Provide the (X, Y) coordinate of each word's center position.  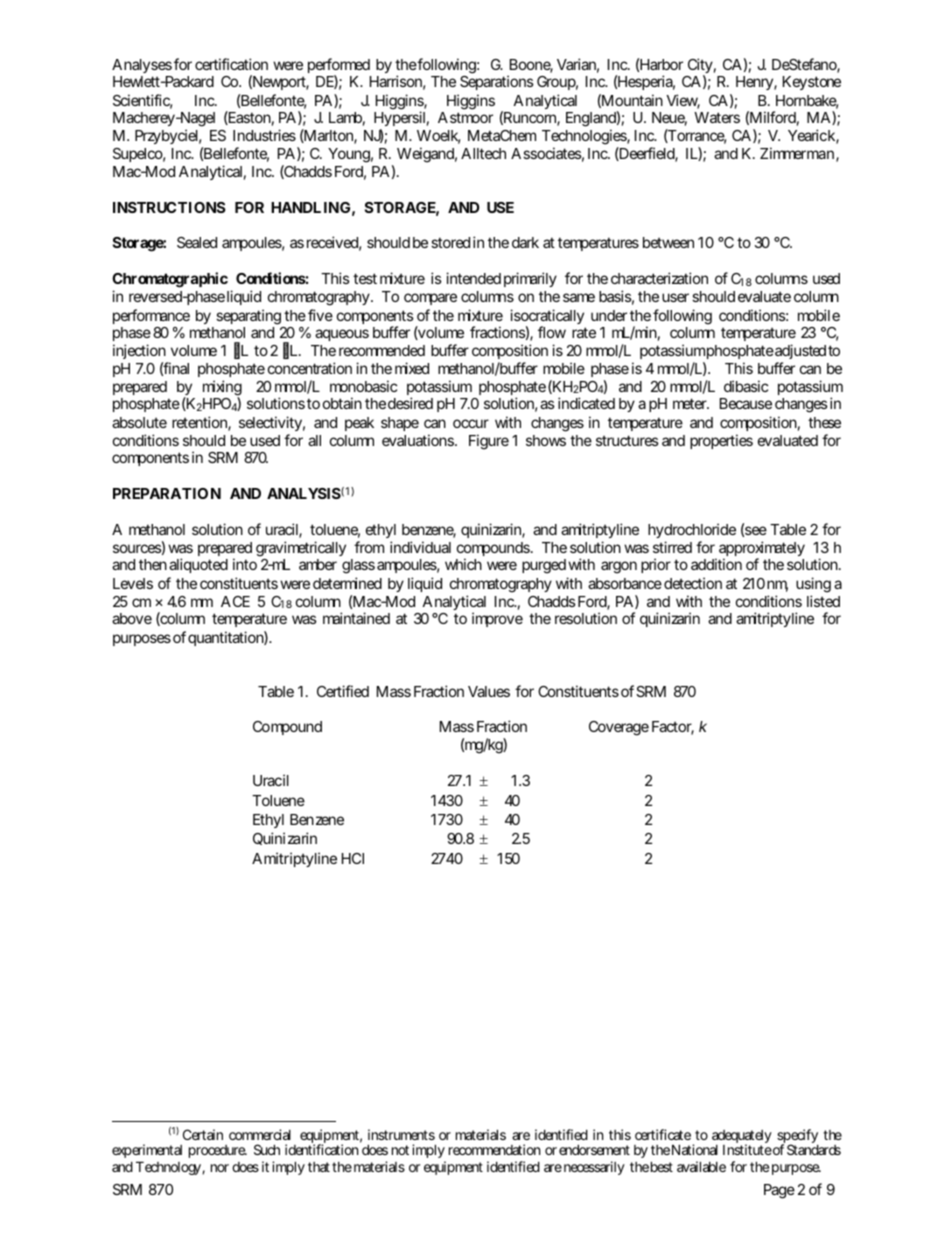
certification (231, 64)
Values (489, 691)
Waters (717, 117)
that (319, 1167)
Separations (497, 82)
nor (220, 1168)
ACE (235, 601)
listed (823, 601)
